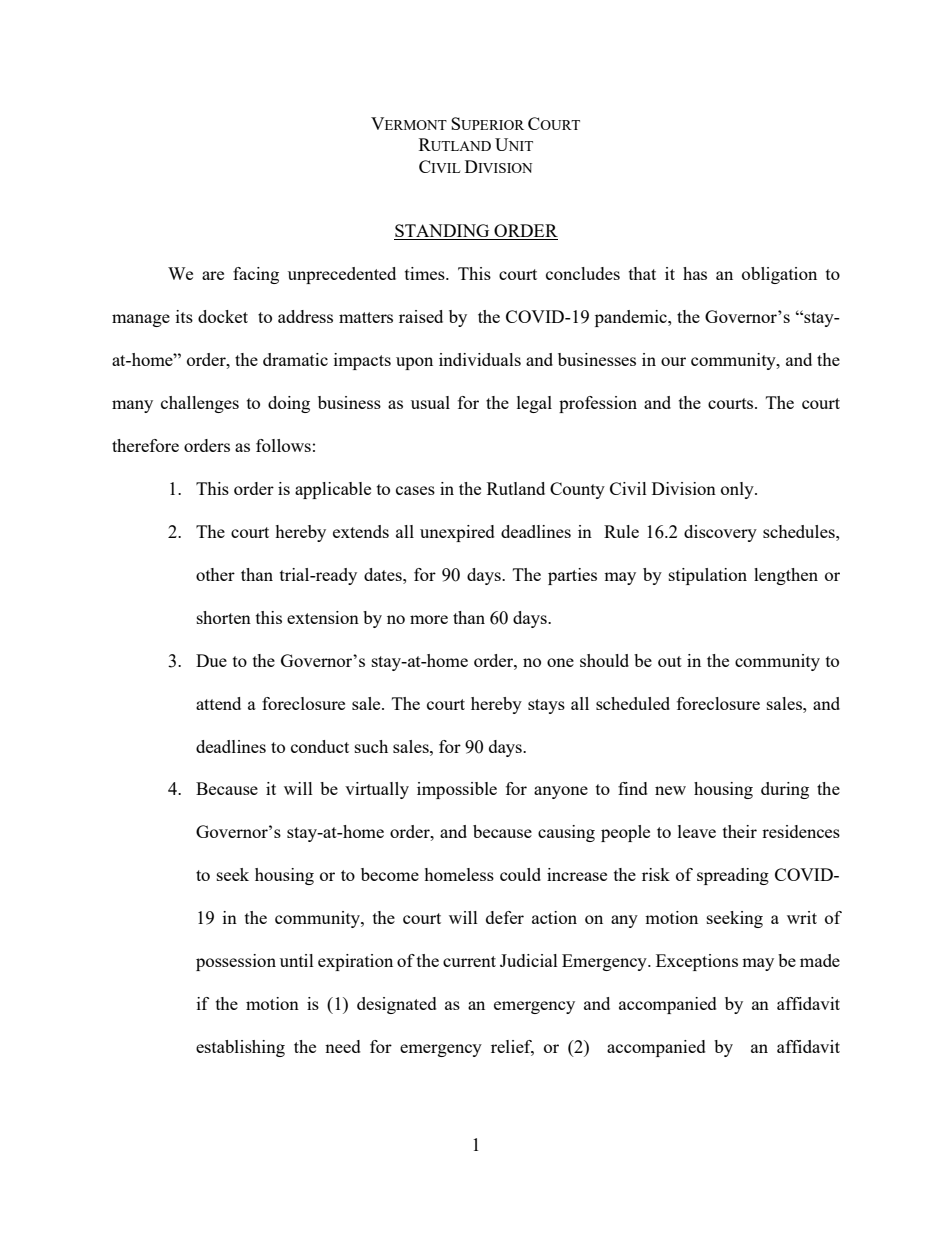 The height and width of the screenshot is (1233, 952). I want to click on has, so click(695, 273).
